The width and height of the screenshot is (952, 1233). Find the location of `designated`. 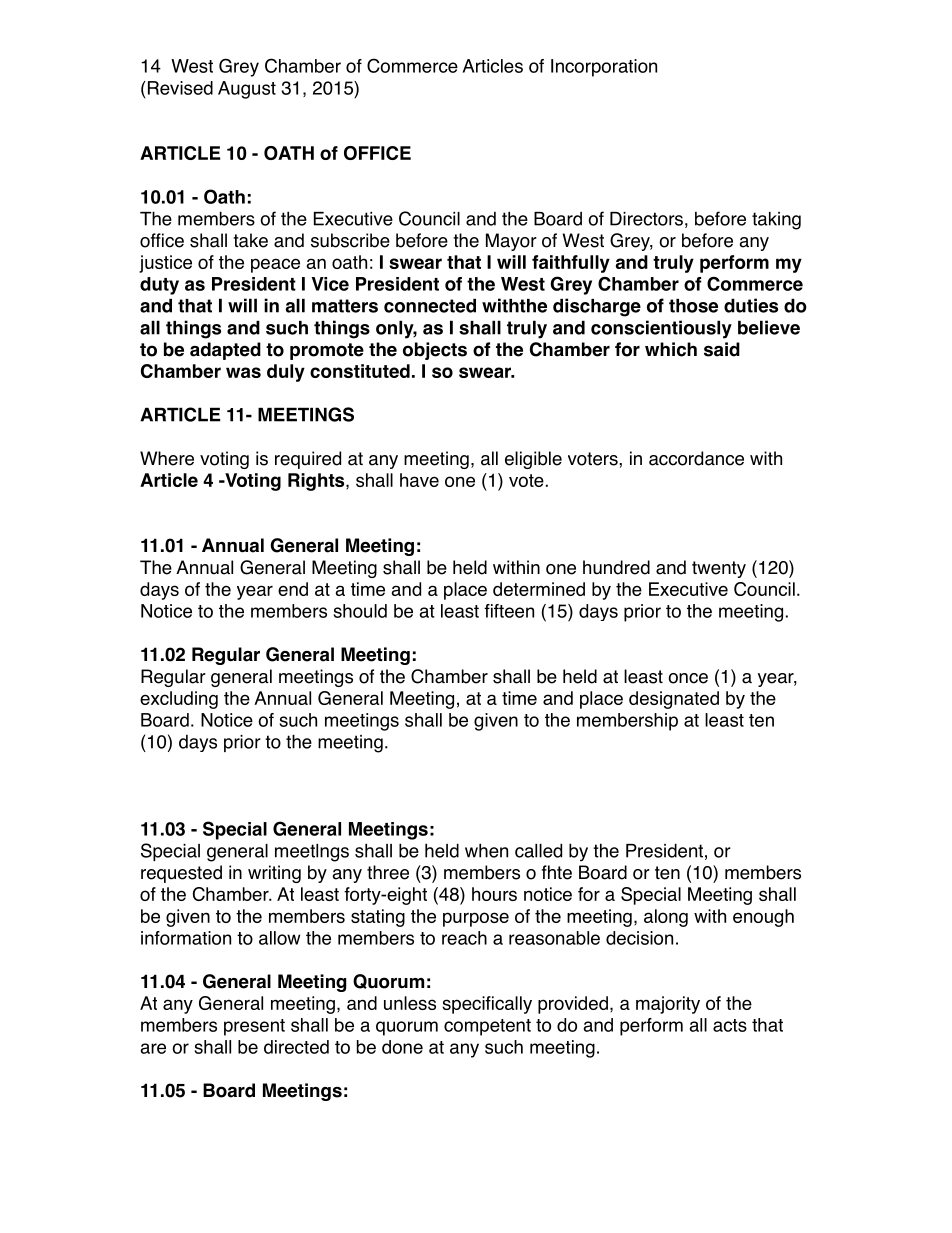

designated is located at coordinates (674, 700).
